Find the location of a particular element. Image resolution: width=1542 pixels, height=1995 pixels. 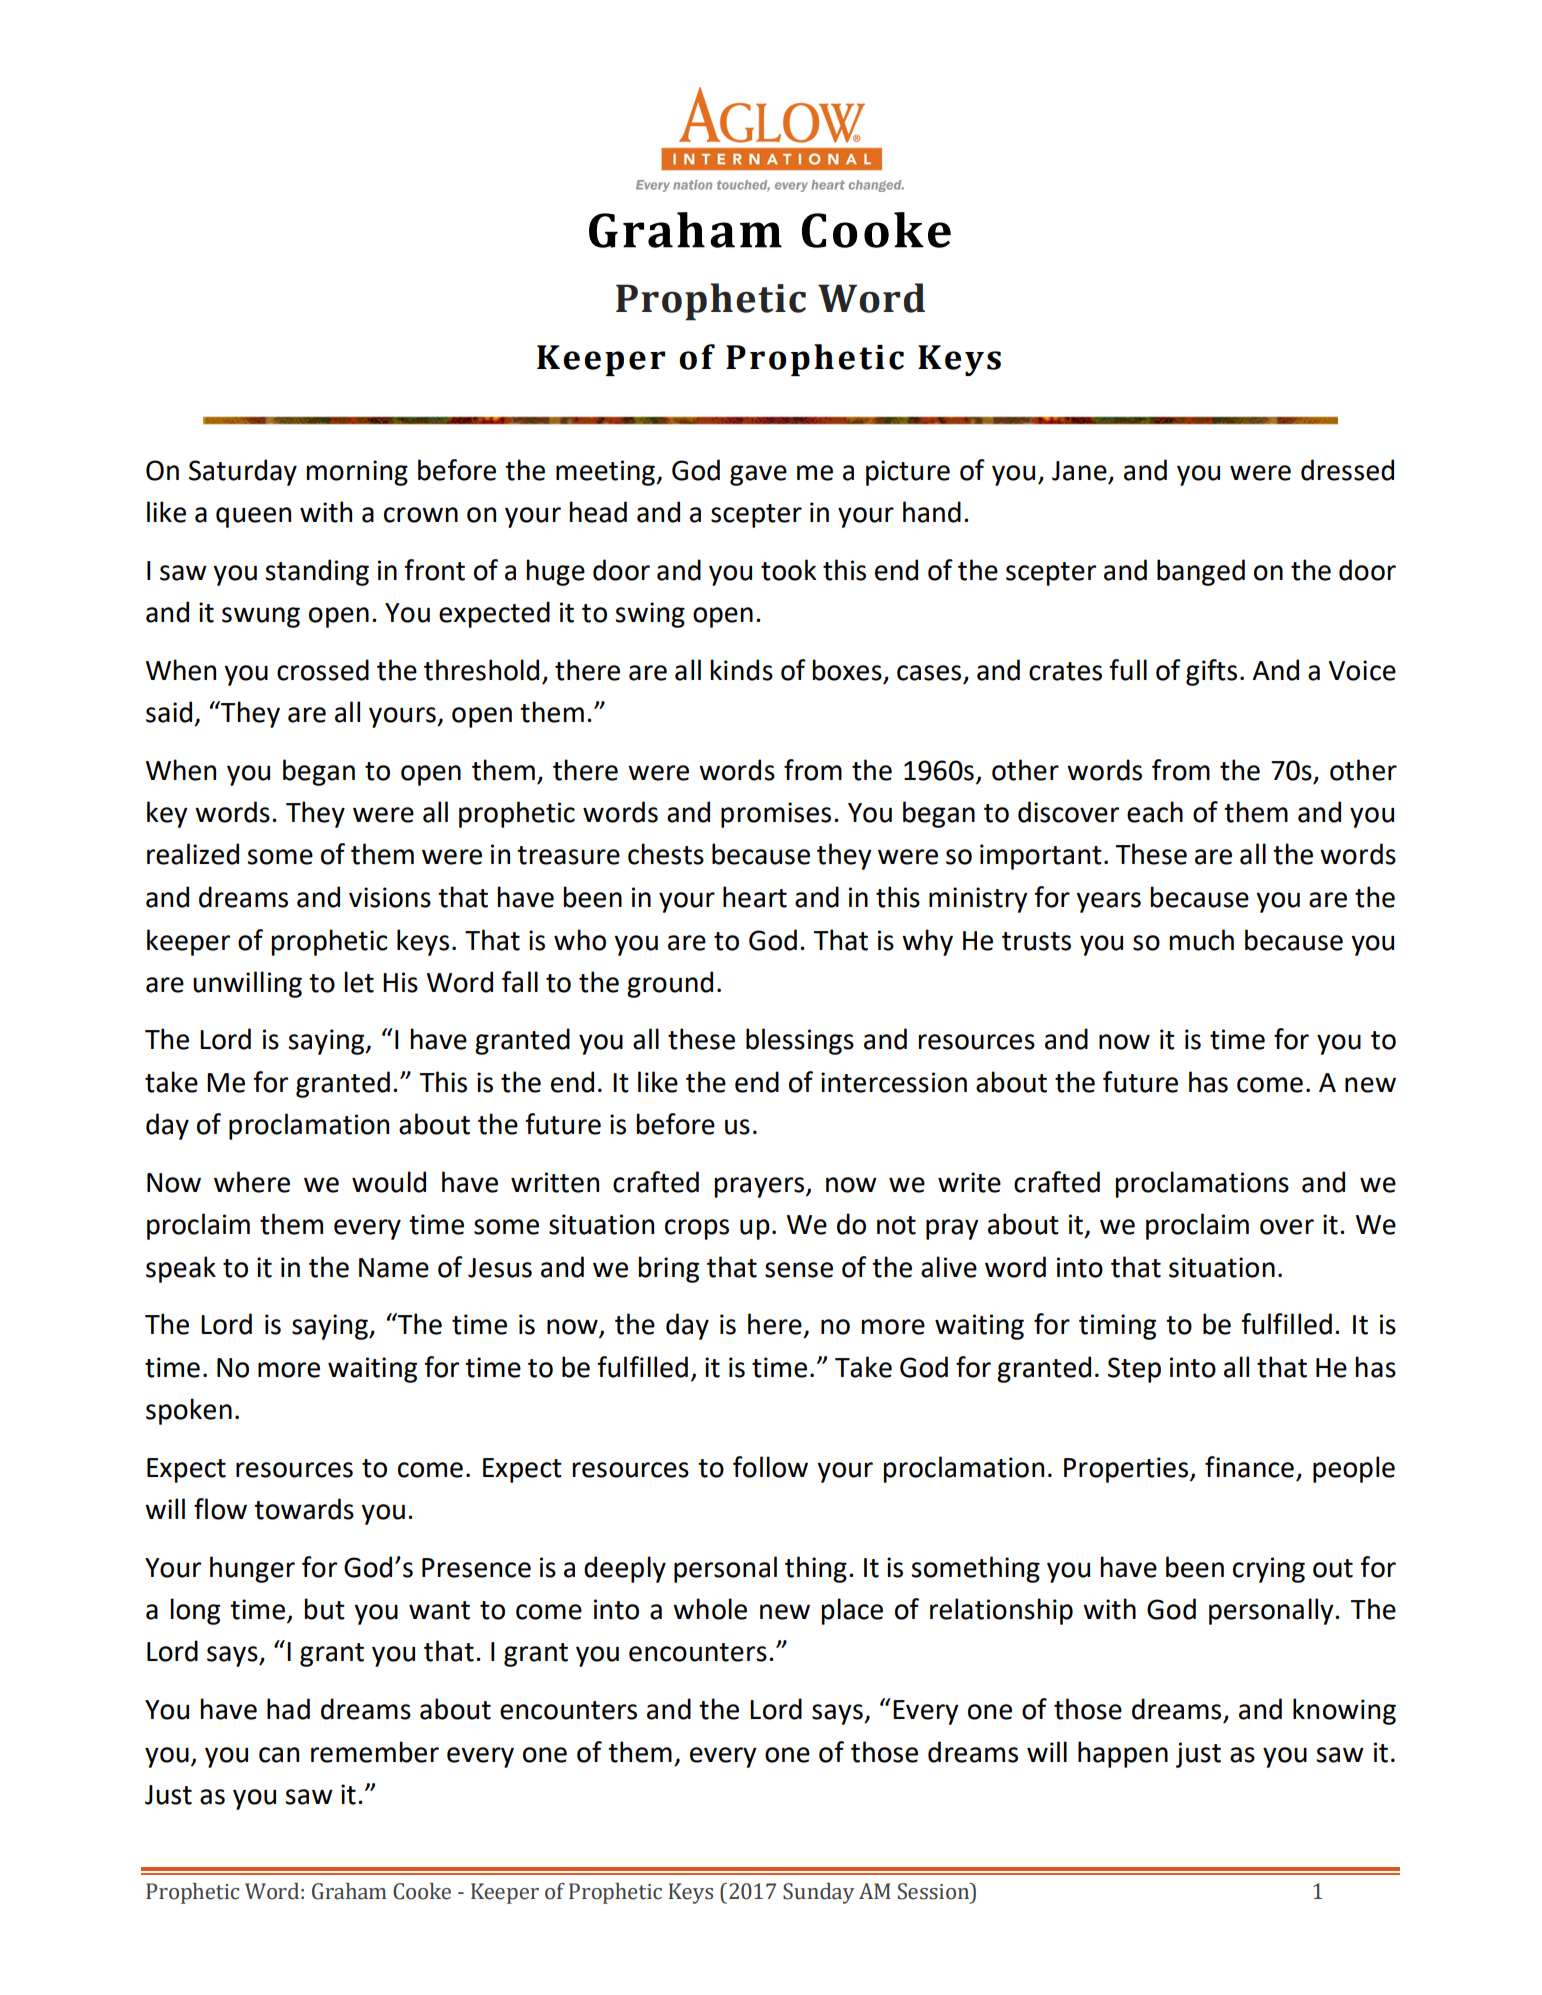

gave is located at coordinates (758, 475).
